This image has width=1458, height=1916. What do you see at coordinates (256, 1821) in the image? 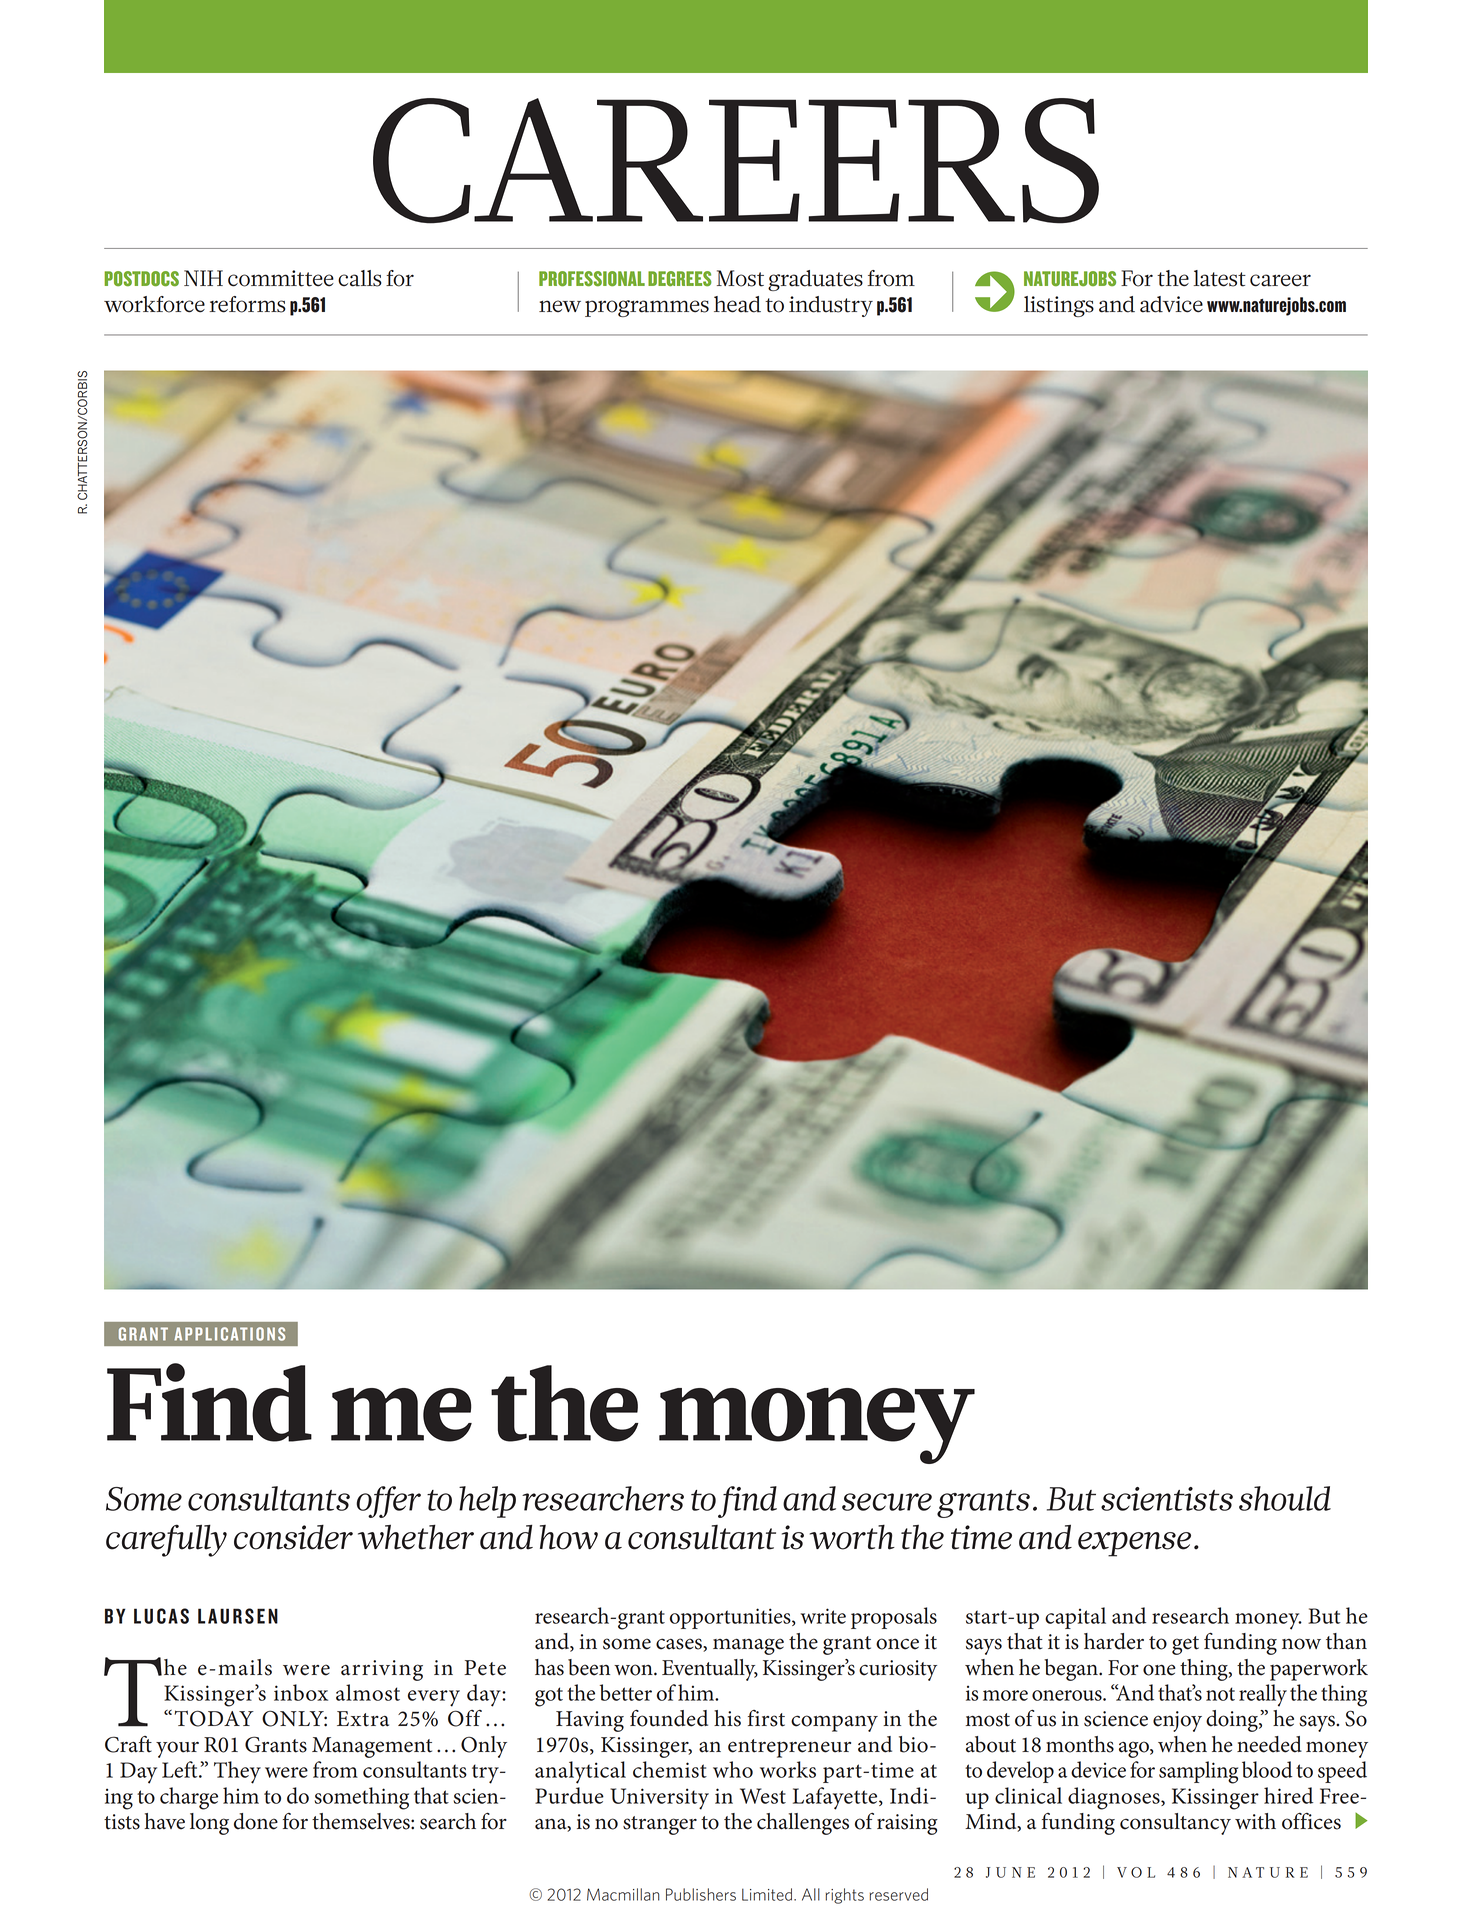
I see `done` at bounding box center [256, 1821].
